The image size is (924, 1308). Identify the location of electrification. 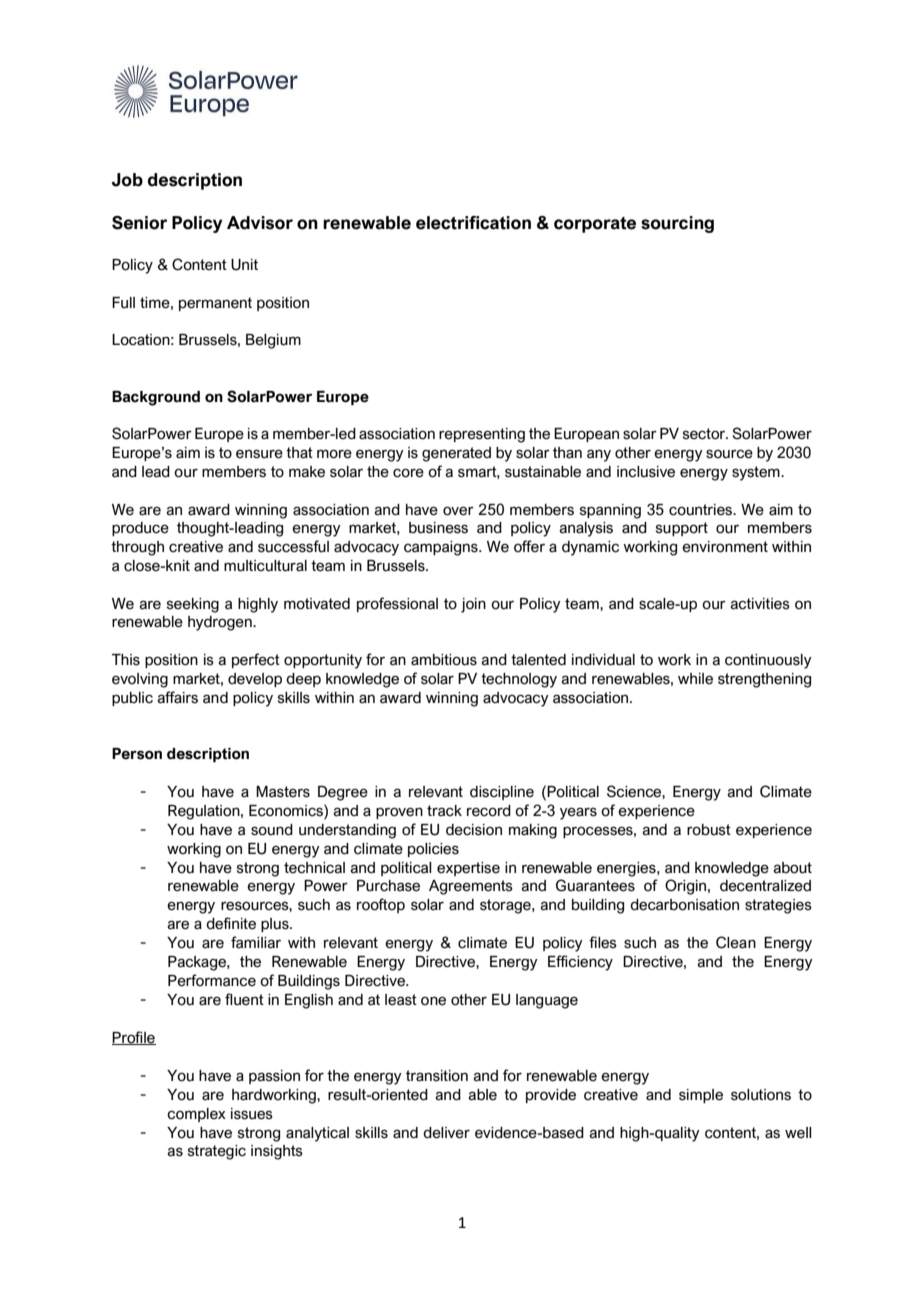
(473, 223).
